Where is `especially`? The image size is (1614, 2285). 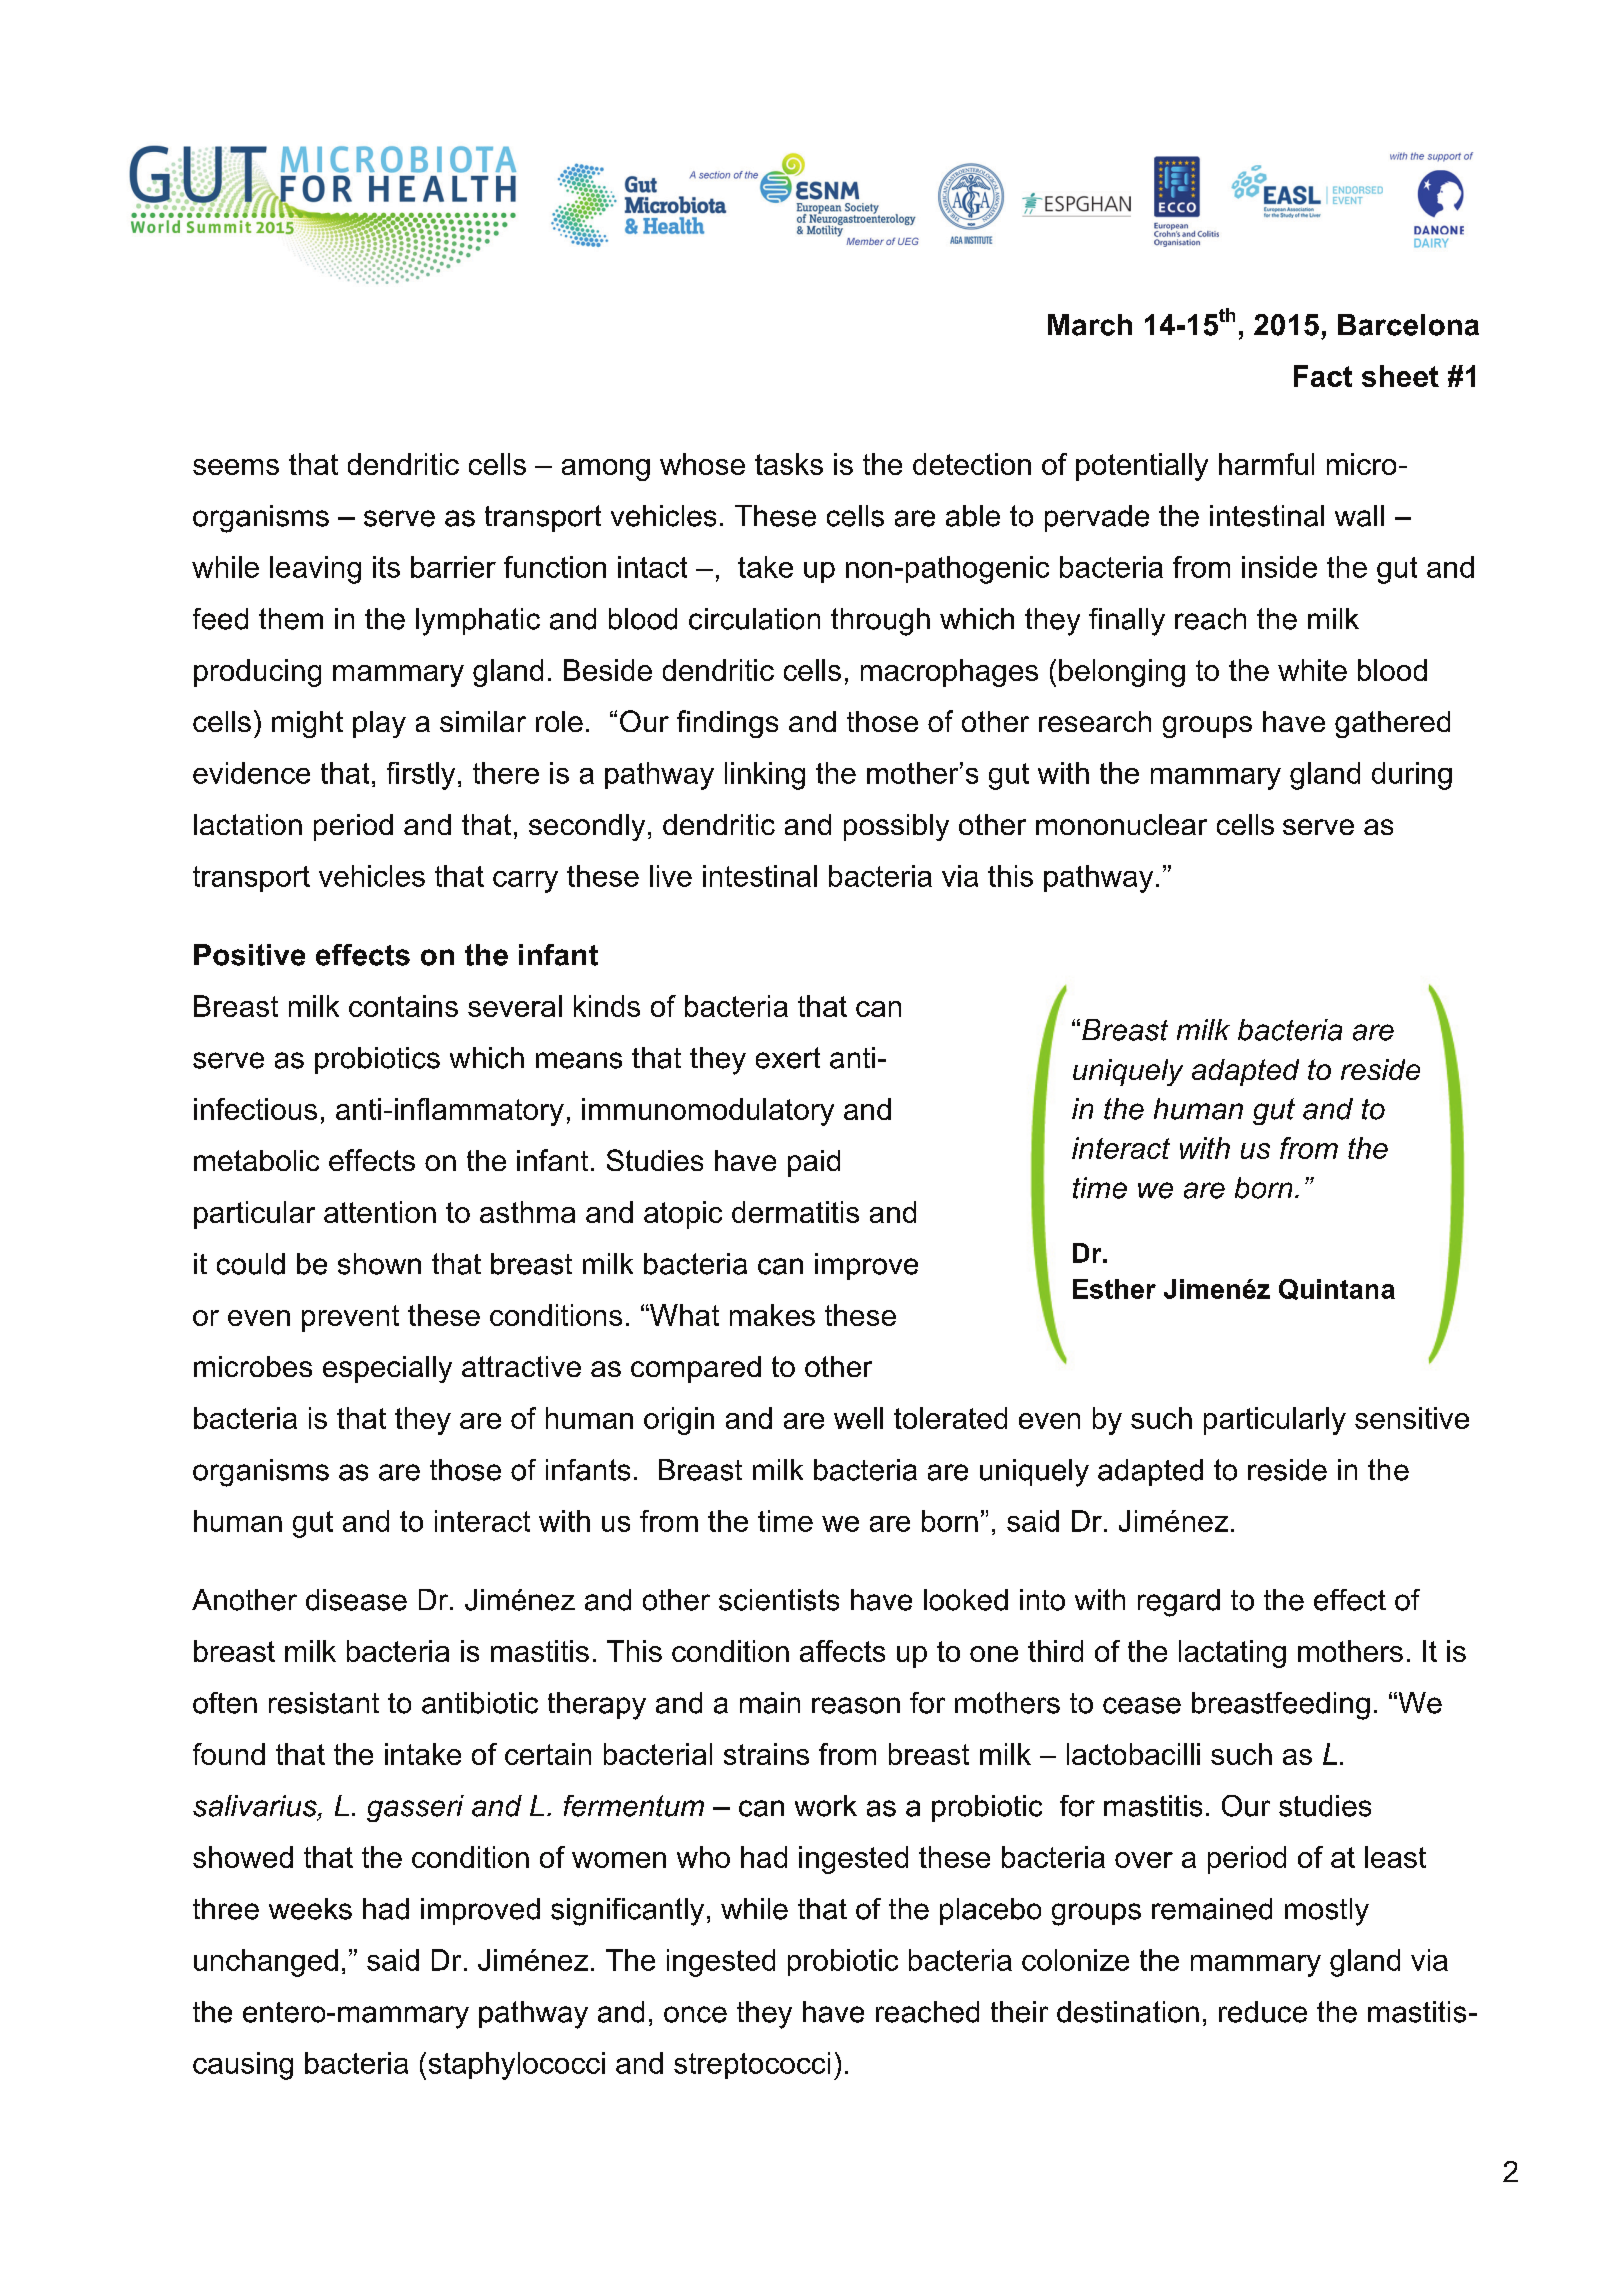 especially is located at coordinates (387, 1369).
